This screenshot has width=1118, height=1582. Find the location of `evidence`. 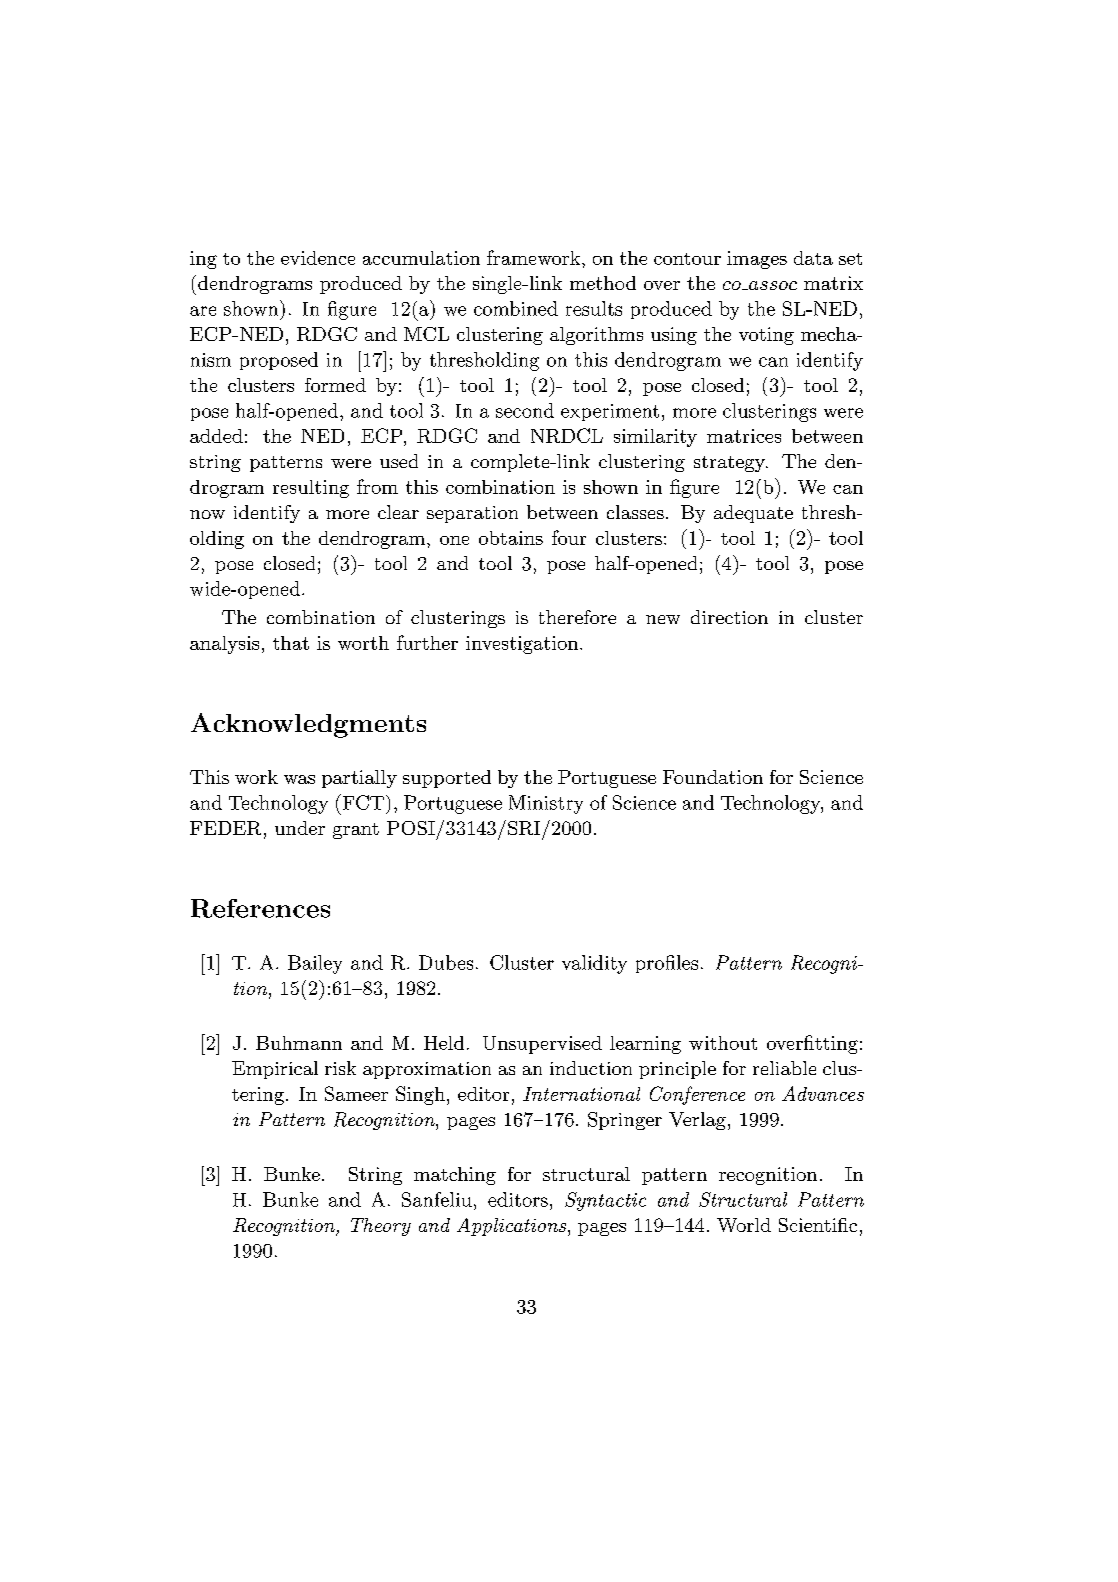

evidence is located at coordinates (318, 258).
